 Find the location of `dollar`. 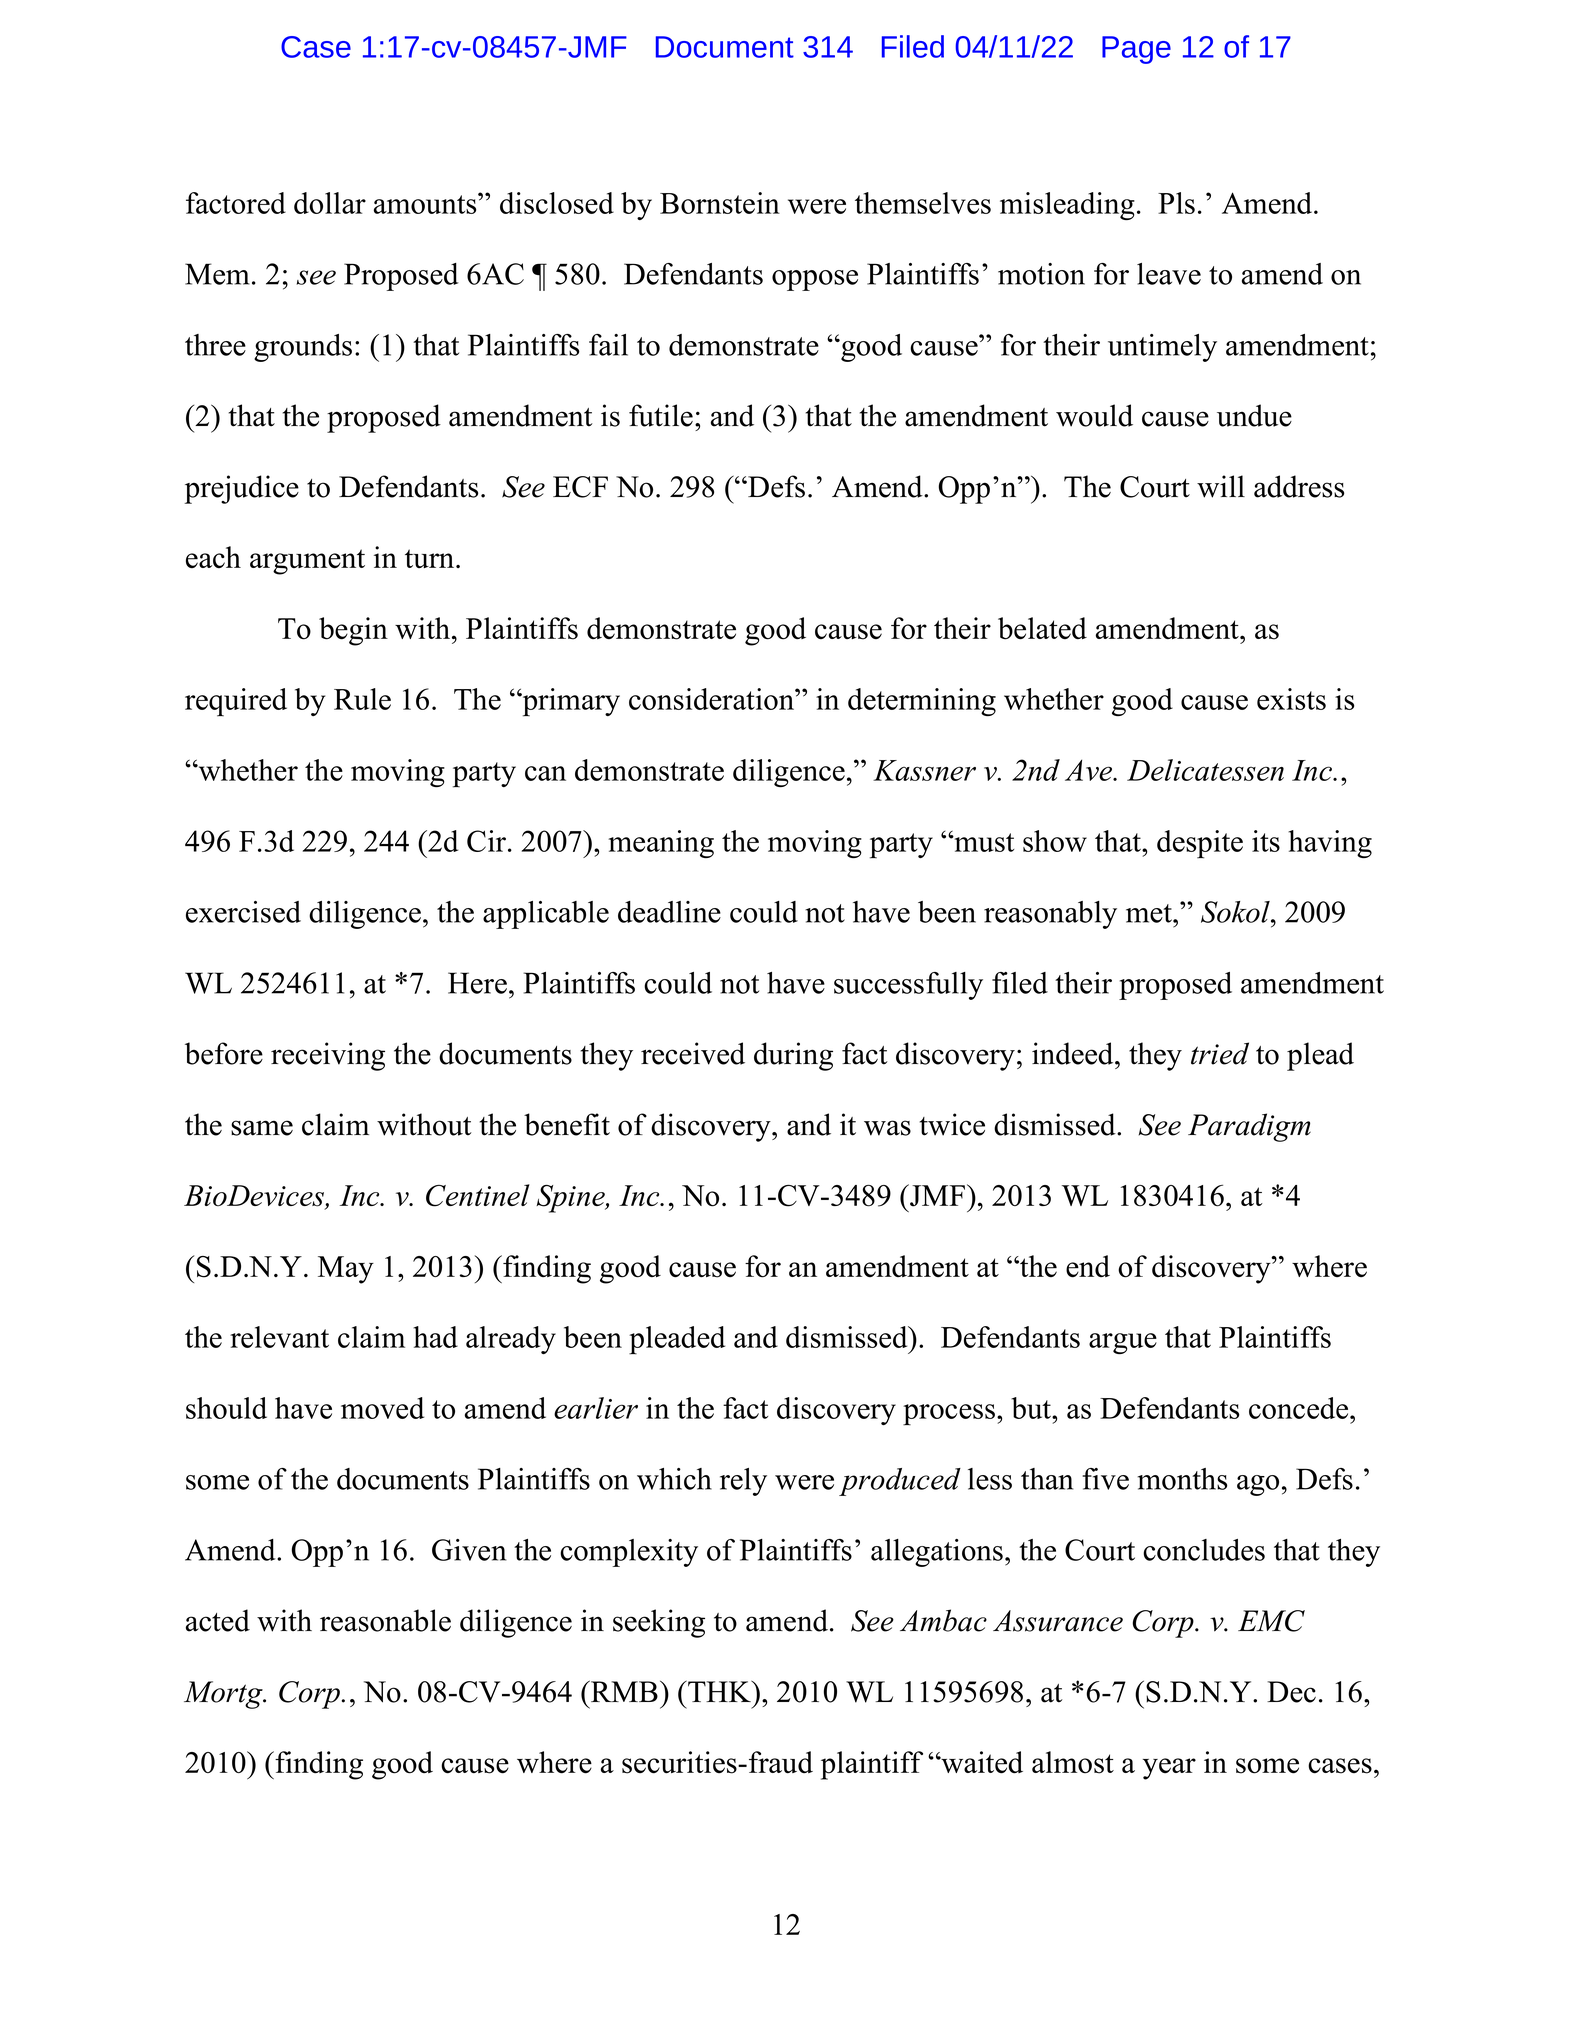

dollar is located at coordinates (330, 203).
